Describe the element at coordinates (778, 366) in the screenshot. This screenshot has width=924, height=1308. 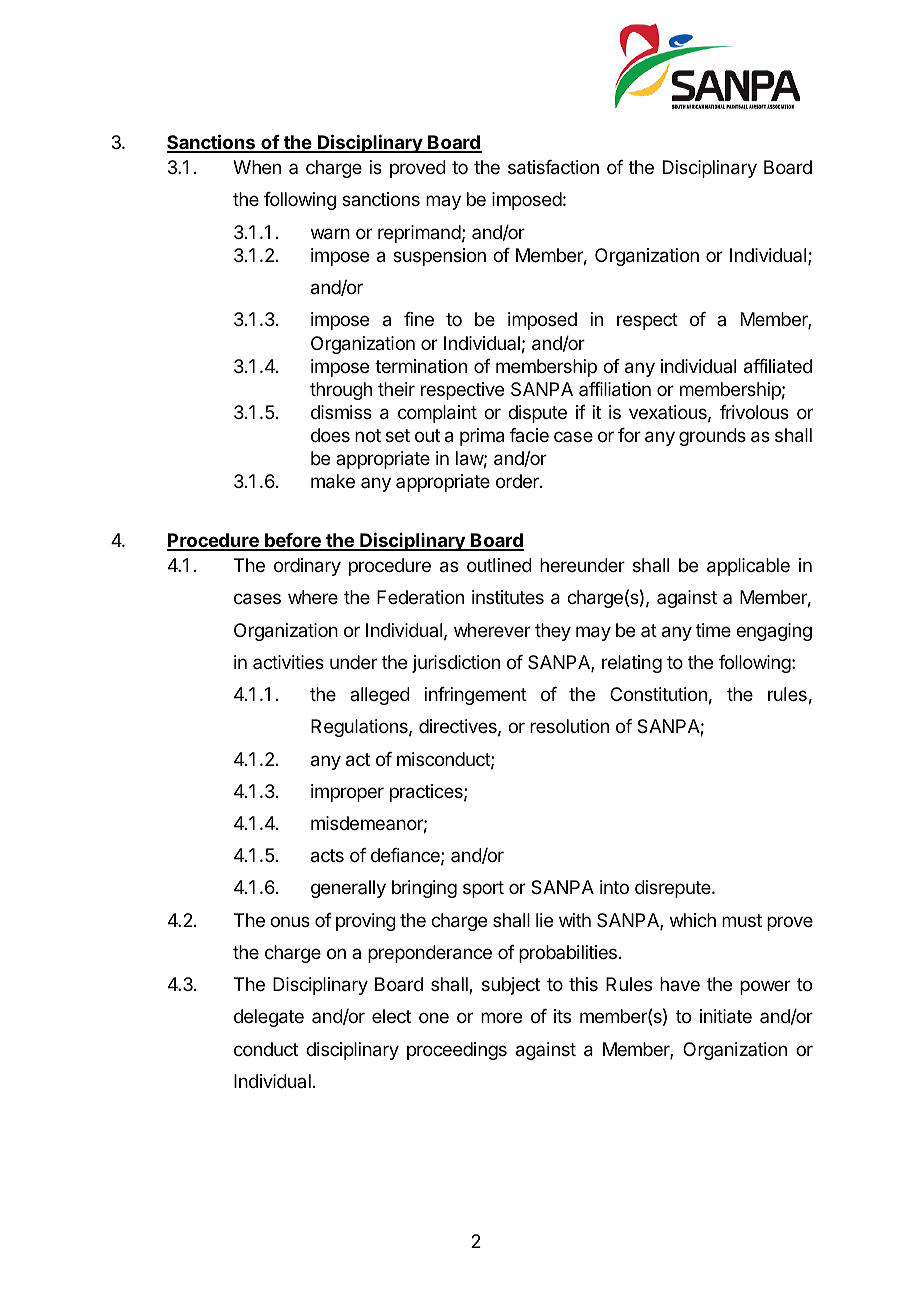
I see `affiliated` at that location.
